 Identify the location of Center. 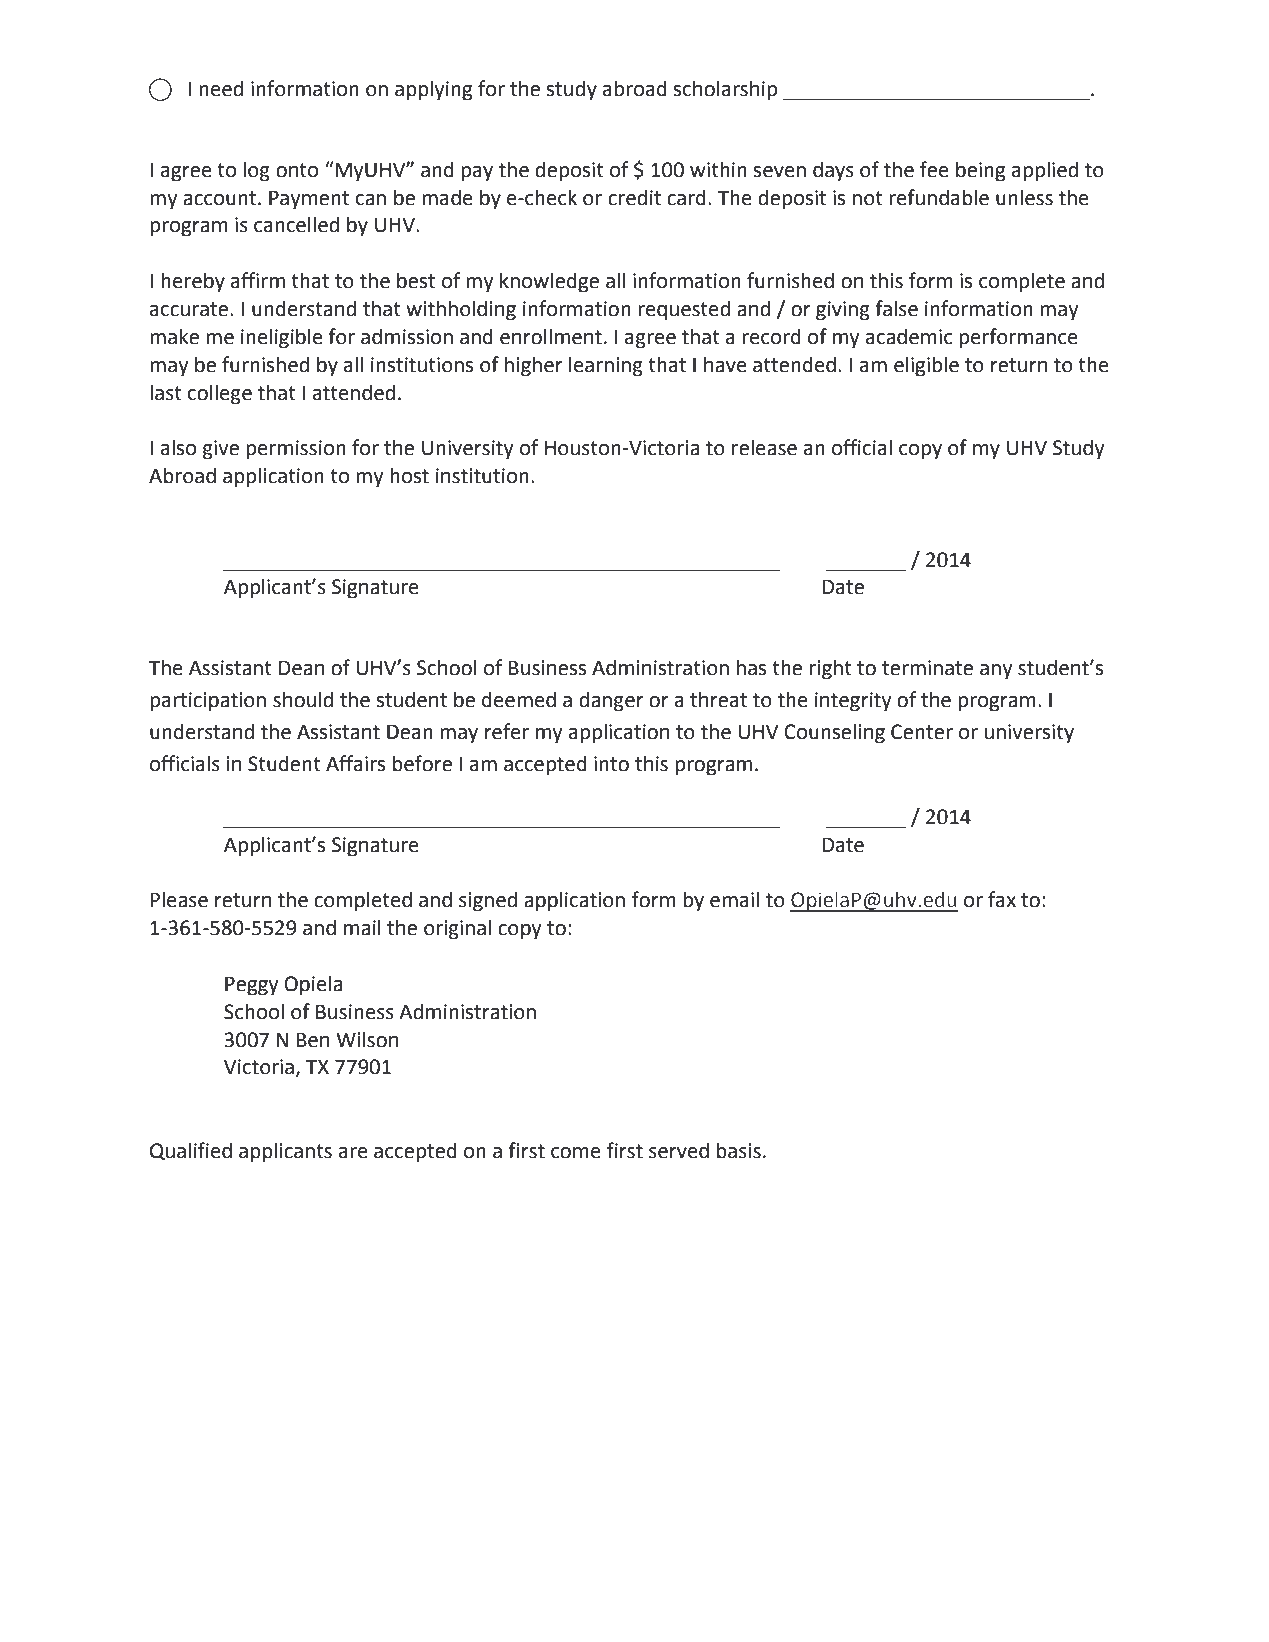
(922, 732).
